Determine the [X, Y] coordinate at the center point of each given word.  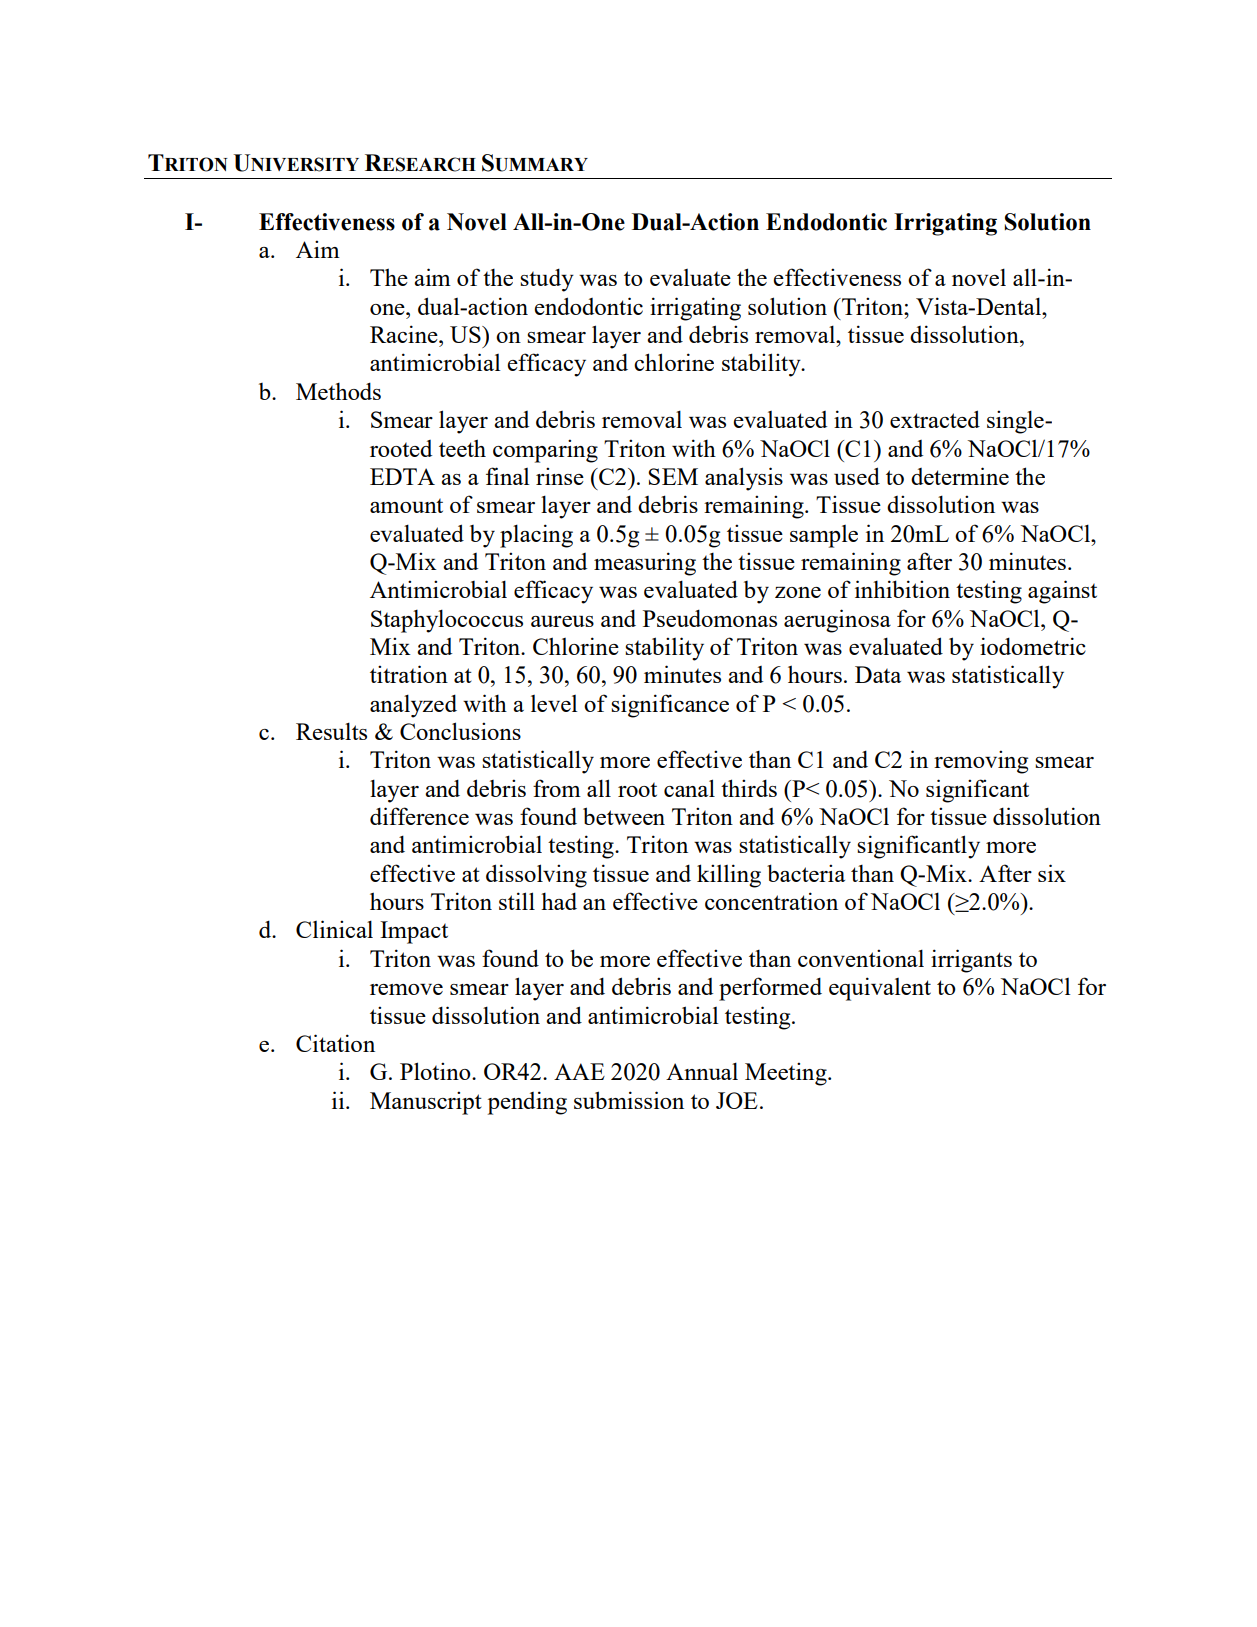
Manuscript [426, 1103]
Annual [702, 1071]
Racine [405, 334]
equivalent [880, 989]
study [547, 280]
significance [670, 706]
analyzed [413, 706]
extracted [935, 419]
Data [878, 674]
